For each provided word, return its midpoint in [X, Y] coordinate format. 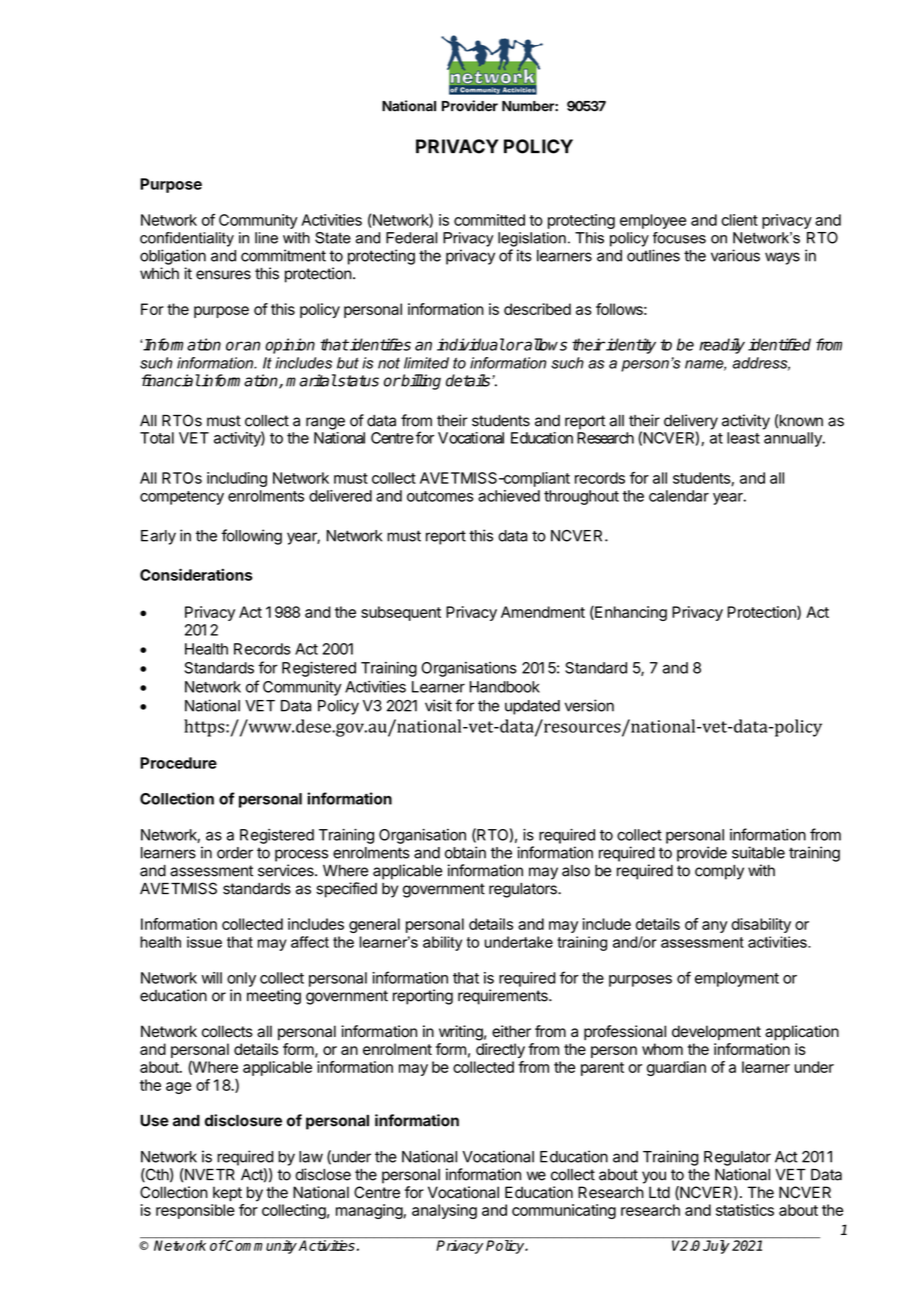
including [237, 479]
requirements [504, 997]
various [735, 255]
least [743, 438]
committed [489, 220]
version [589, 705]
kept [227, 1194]
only [241, 979]
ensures [223, 275]
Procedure [178, 763]
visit [438, 705]
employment [737, 979]
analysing [444, 1211]
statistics [745, 1210]
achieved [509, 496]
